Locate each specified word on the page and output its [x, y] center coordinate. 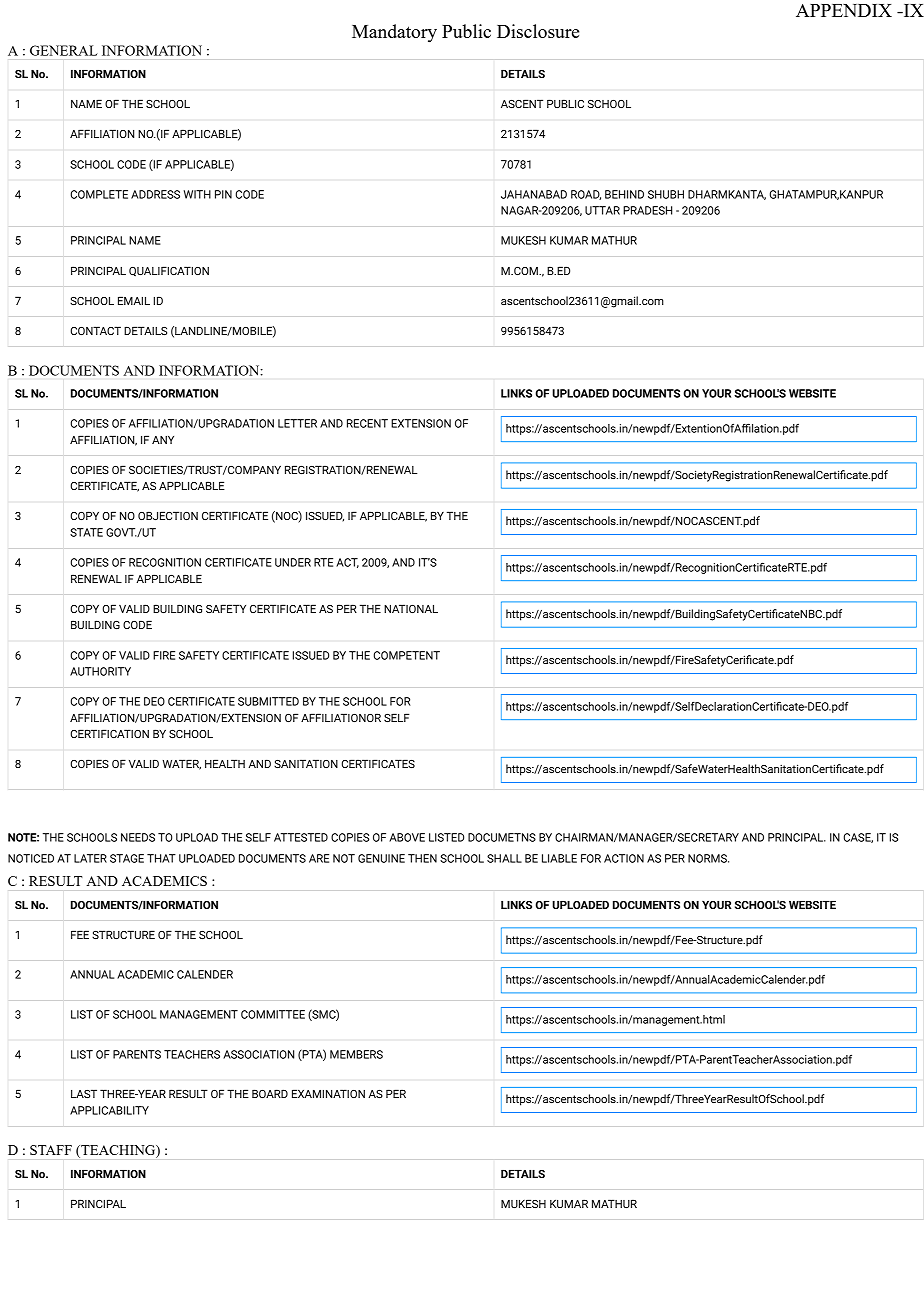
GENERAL [64, 50]
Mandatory [394, 33]
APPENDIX [844, 10]
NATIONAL [411, 608]
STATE [86, 532]
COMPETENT [407, 655]
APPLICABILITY [109, 1110]
